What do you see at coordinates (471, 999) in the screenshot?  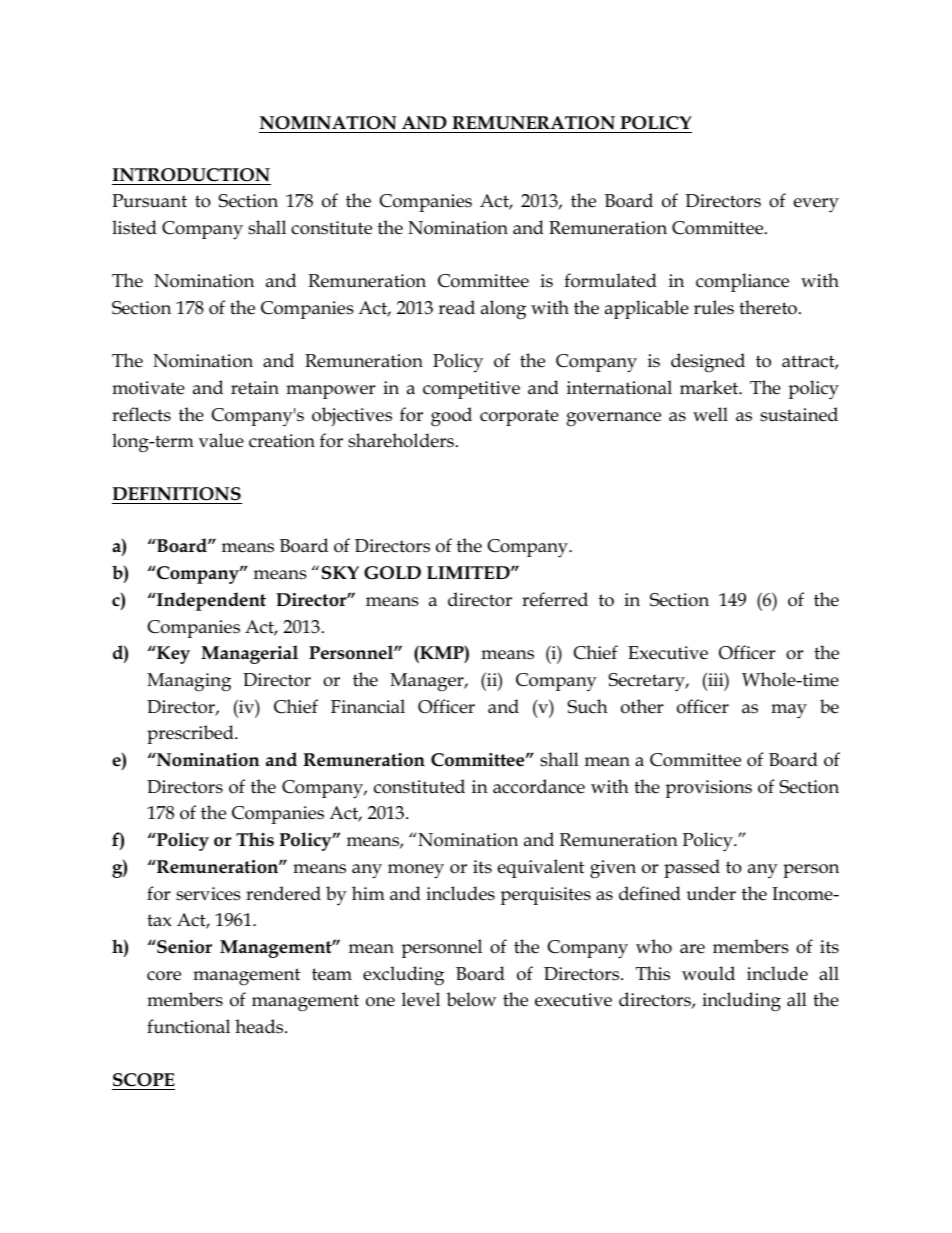 I see `below` at bounding box center [471, 999].
